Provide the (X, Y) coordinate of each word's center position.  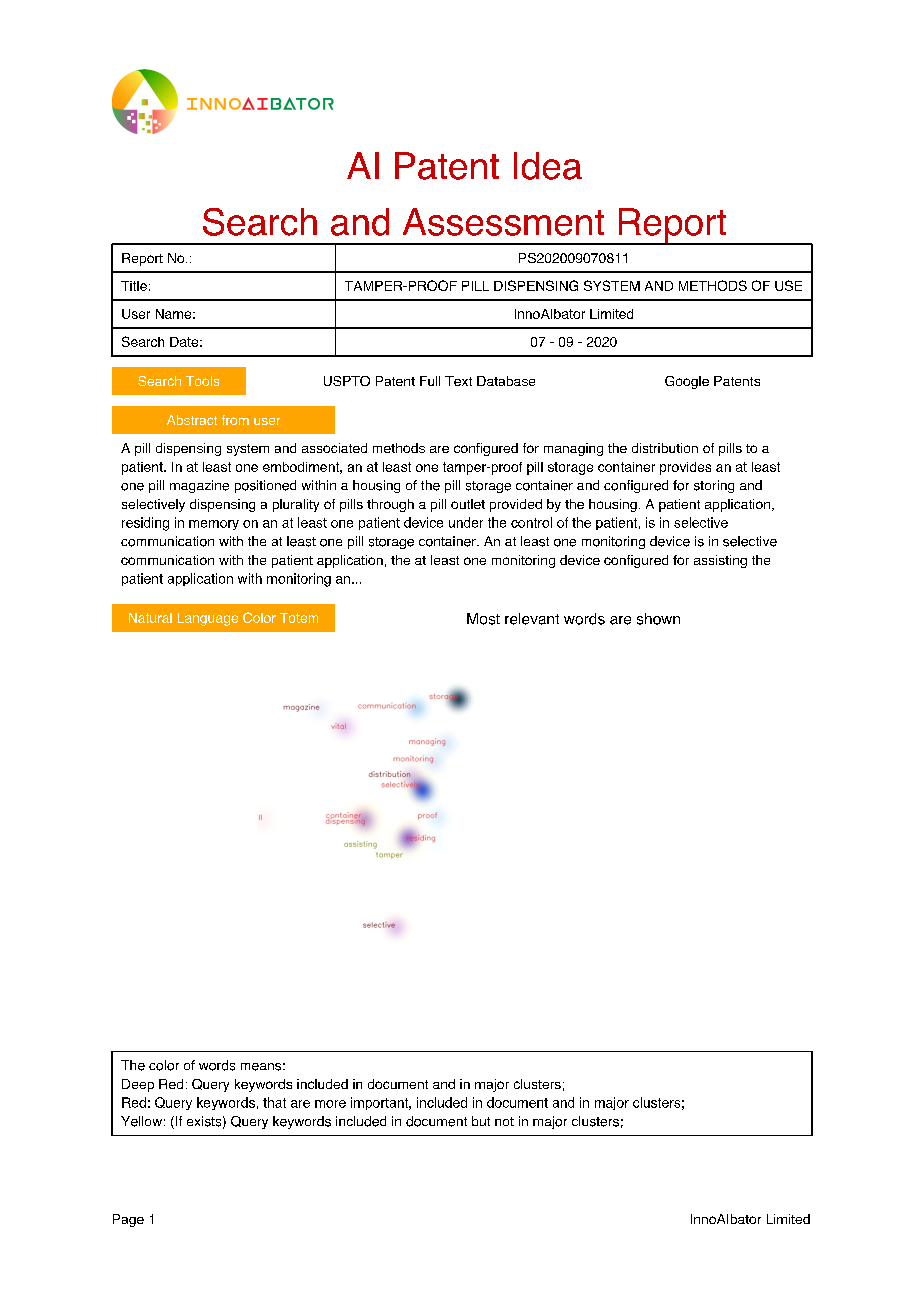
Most (483, 619)
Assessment (503, 222)
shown (658, 619)
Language (208, 619)
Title (134, 286)
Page (128, 1220)
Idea (548, 166)
